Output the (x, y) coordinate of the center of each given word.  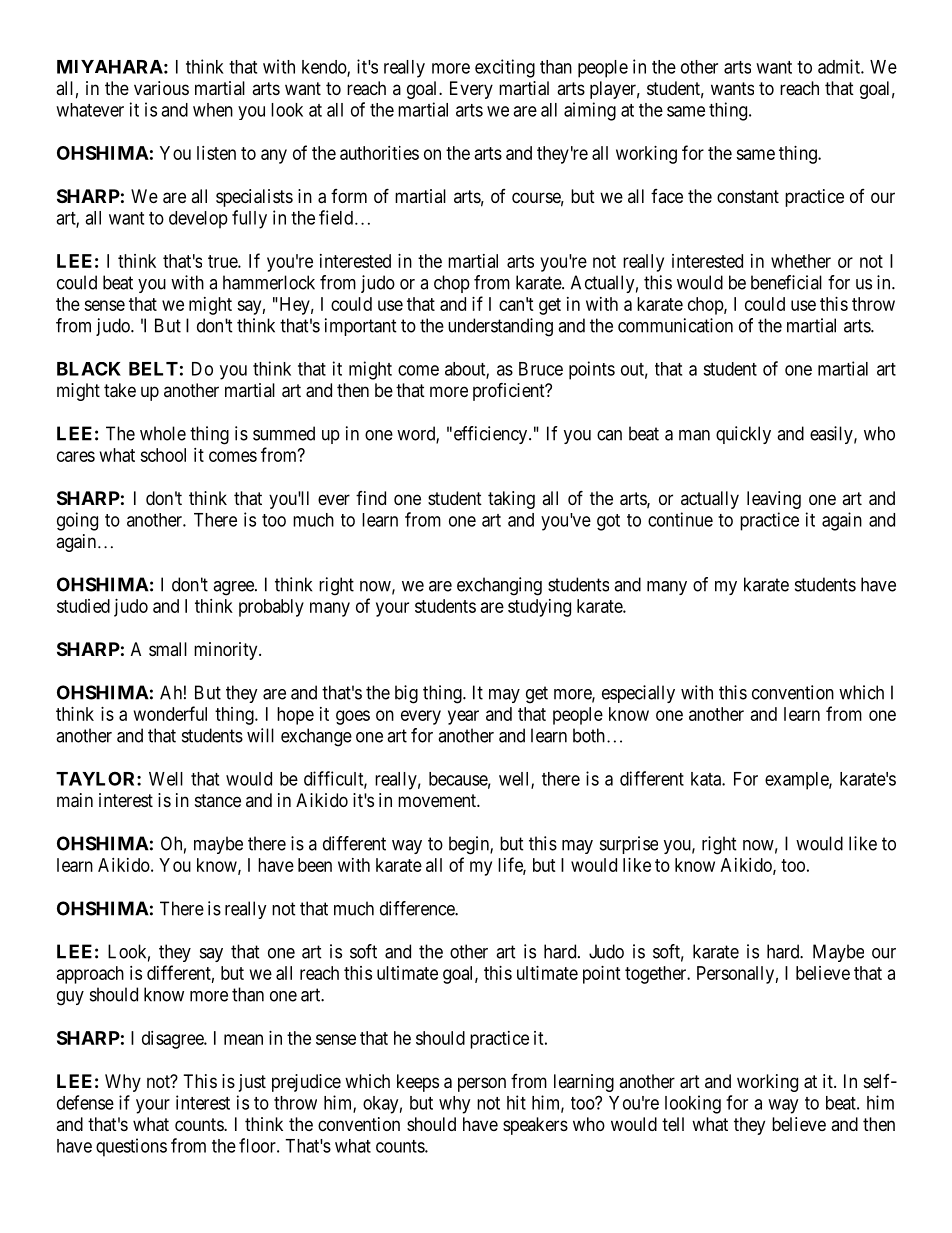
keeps (418, 1083)
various (161, 88)
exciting (505, 68)
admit (840, 66)
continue (680, 519)
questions (131, 1147)
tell (673, 1124)
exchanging (499, 586)
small (168, 649)
